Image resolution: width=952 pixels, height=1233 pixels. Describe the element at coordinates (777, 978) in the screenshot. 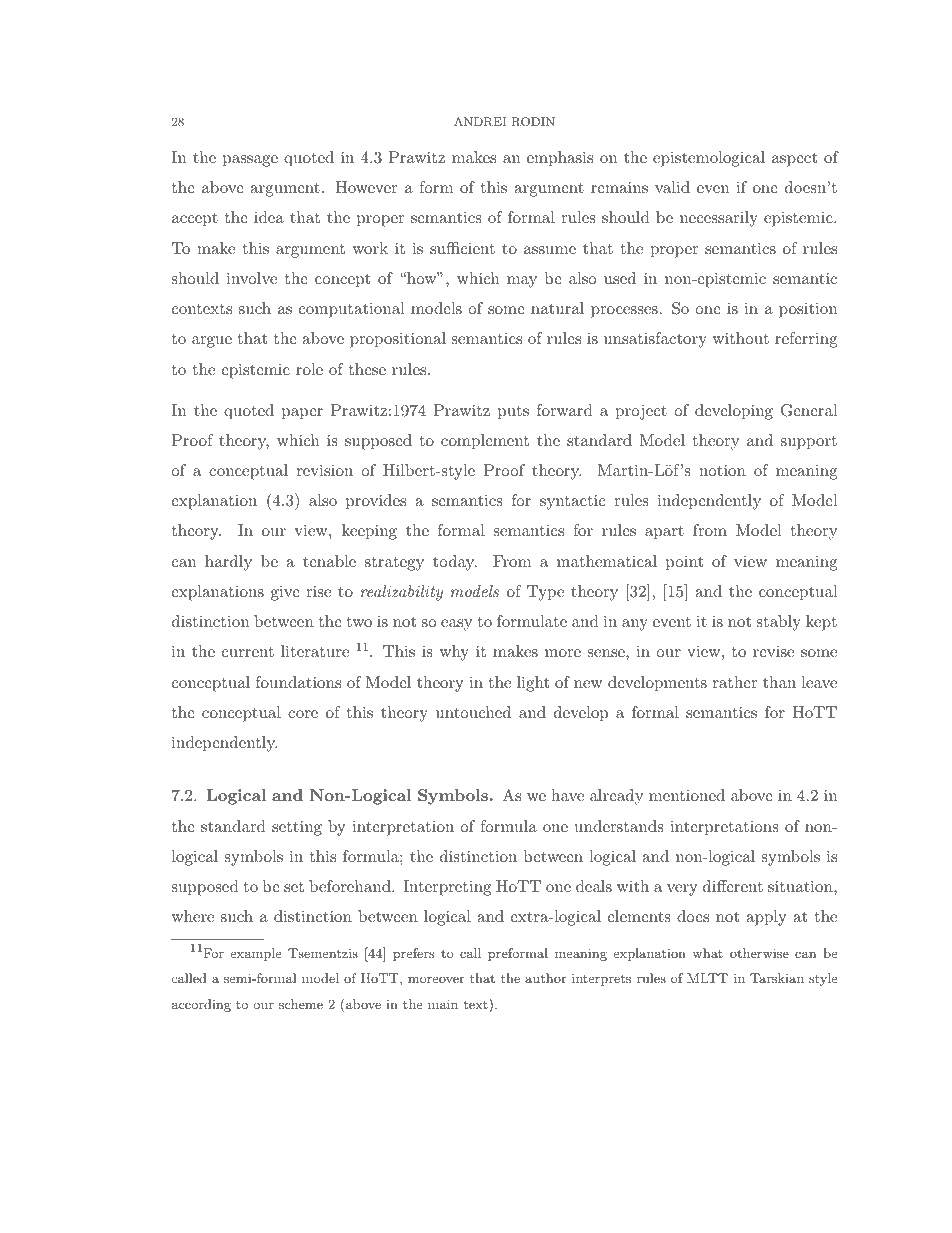

I see `Tarskian` at that location.
